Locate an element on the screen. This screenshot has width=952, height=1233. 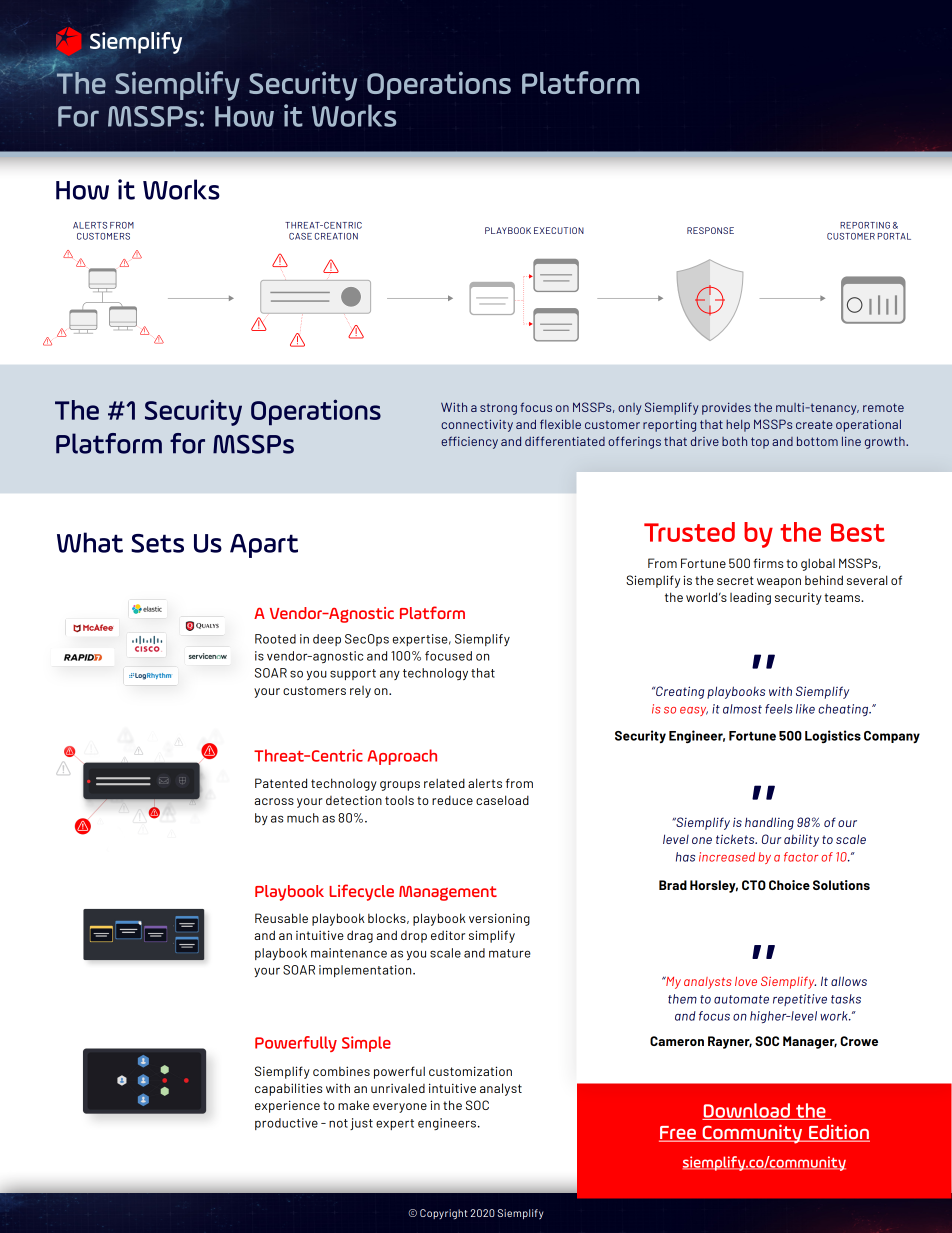
productive is located at coordinates (286, 1124).
